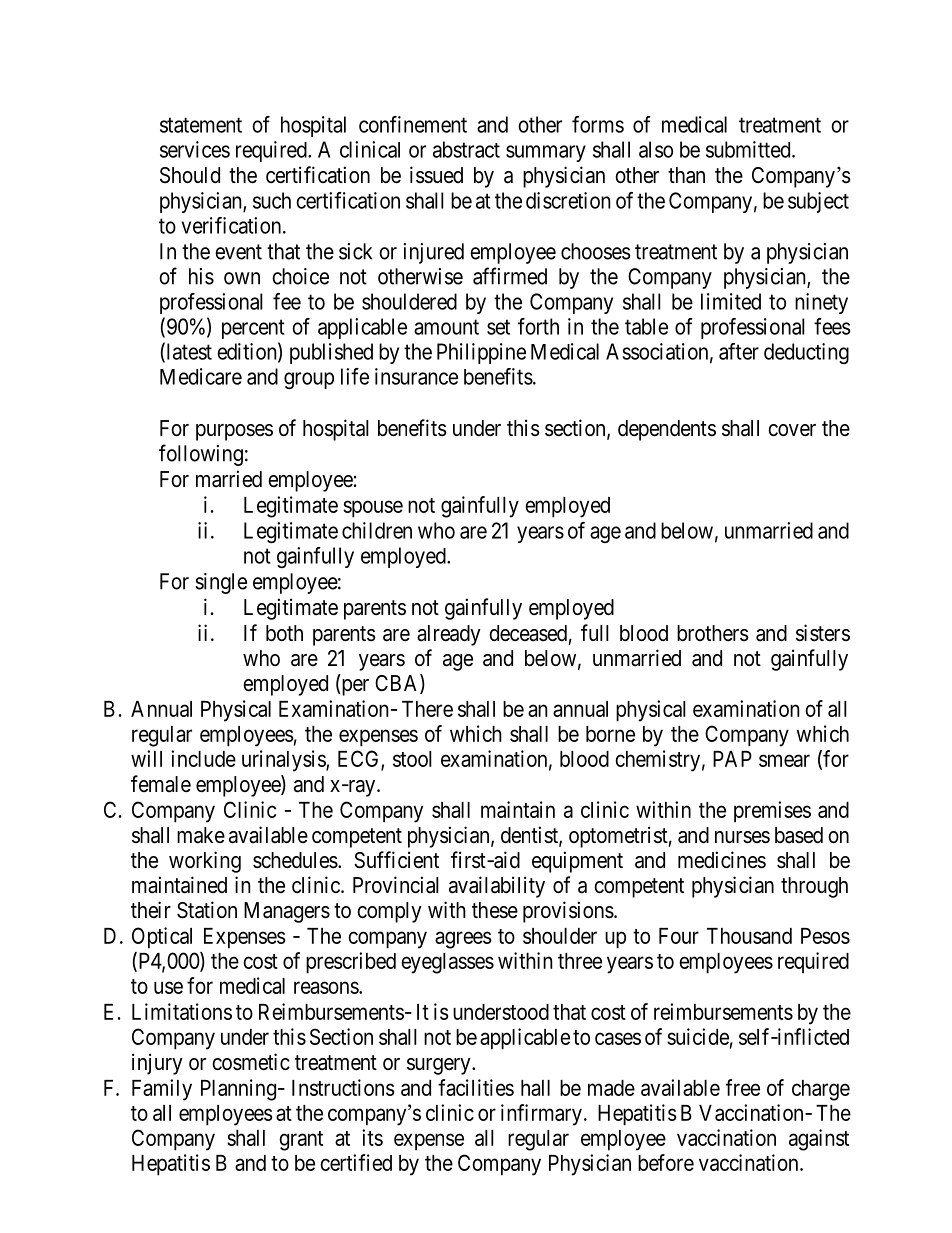  I want to click on abstract, so click(466, 149).
